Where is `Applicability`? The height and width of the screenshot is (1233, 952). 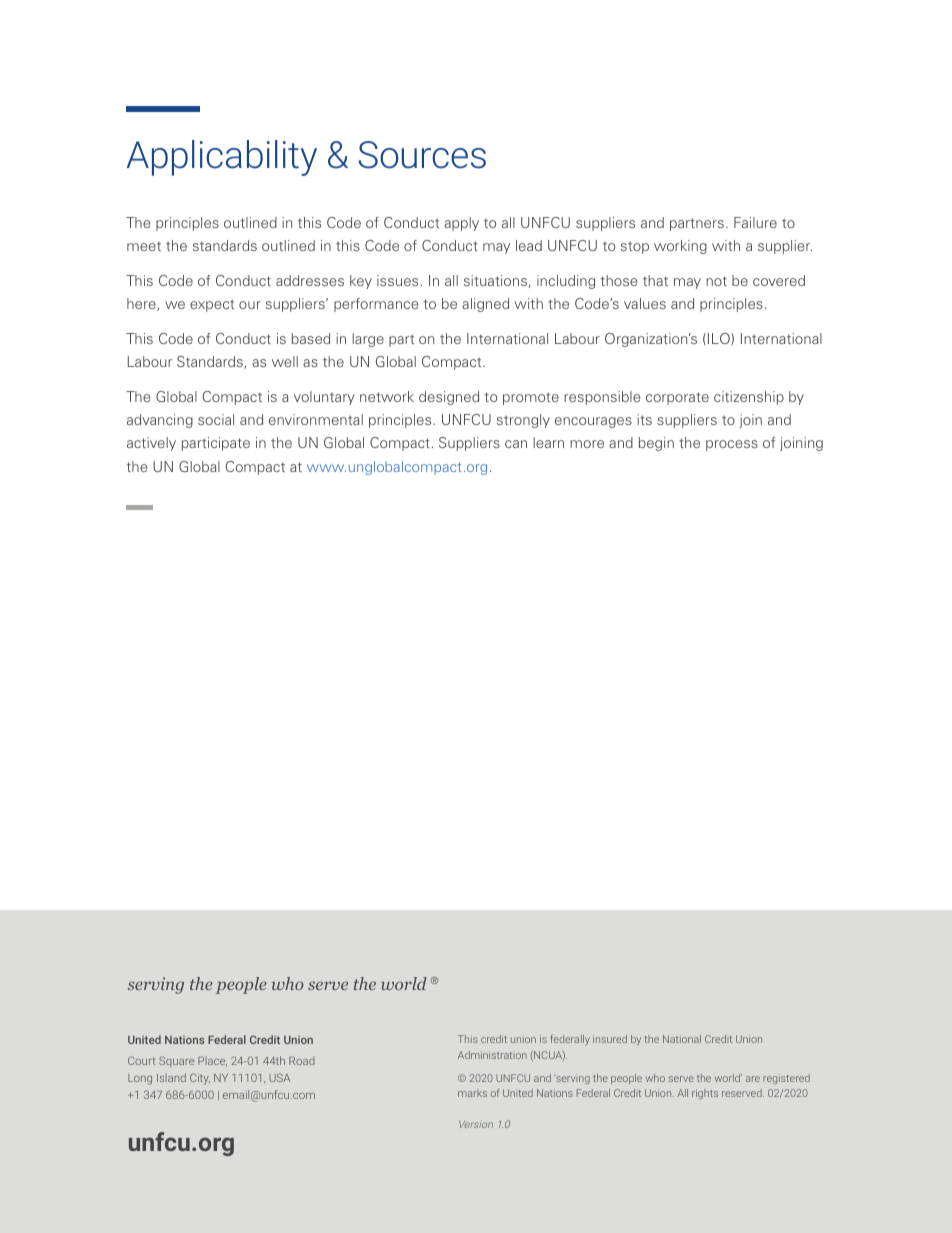 Applicability is located at coordinates (222, 158).
